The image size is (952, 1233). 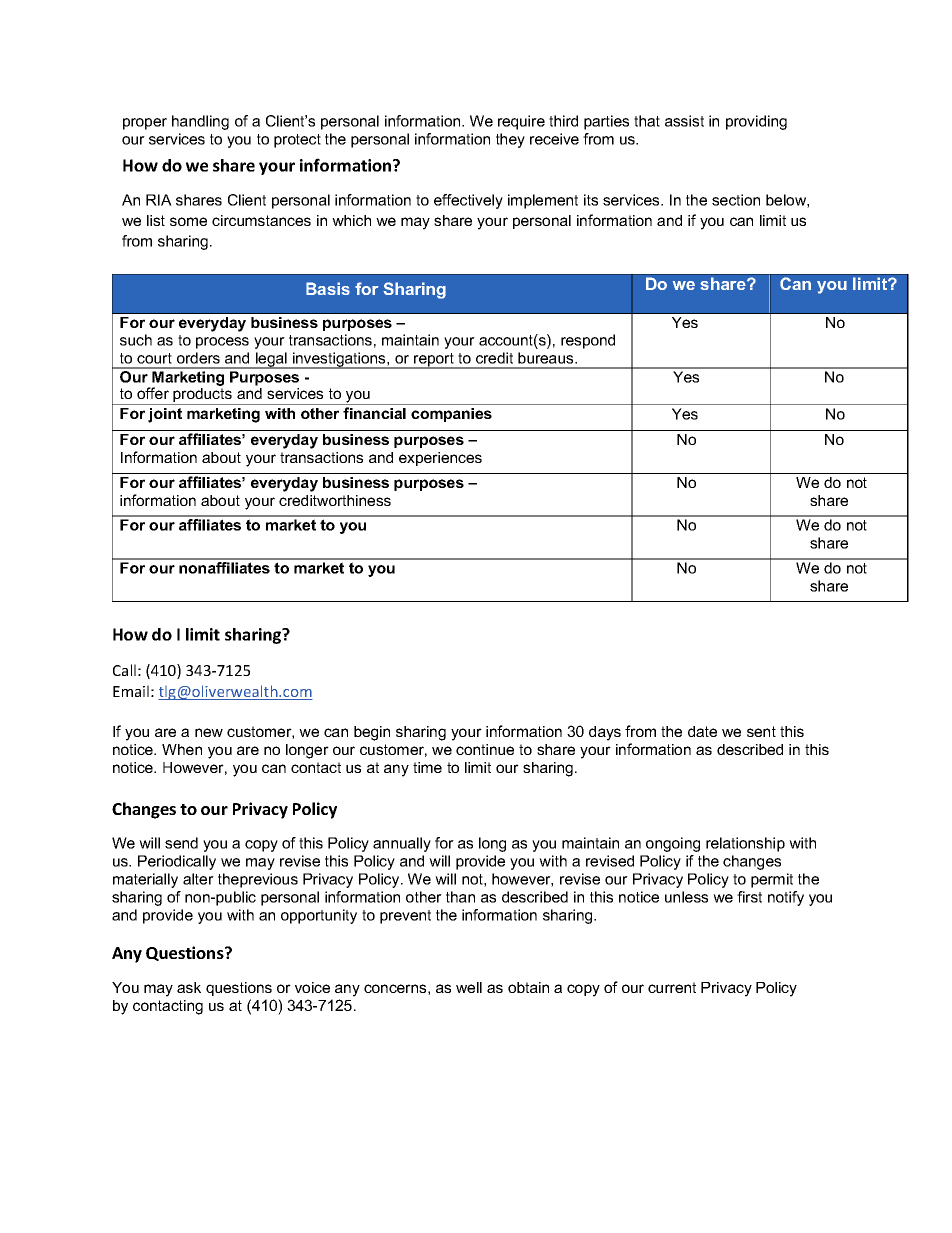 What do you see at coordinates (434, 361) in the page?
I see `report` at bounding box center [434, 361].
